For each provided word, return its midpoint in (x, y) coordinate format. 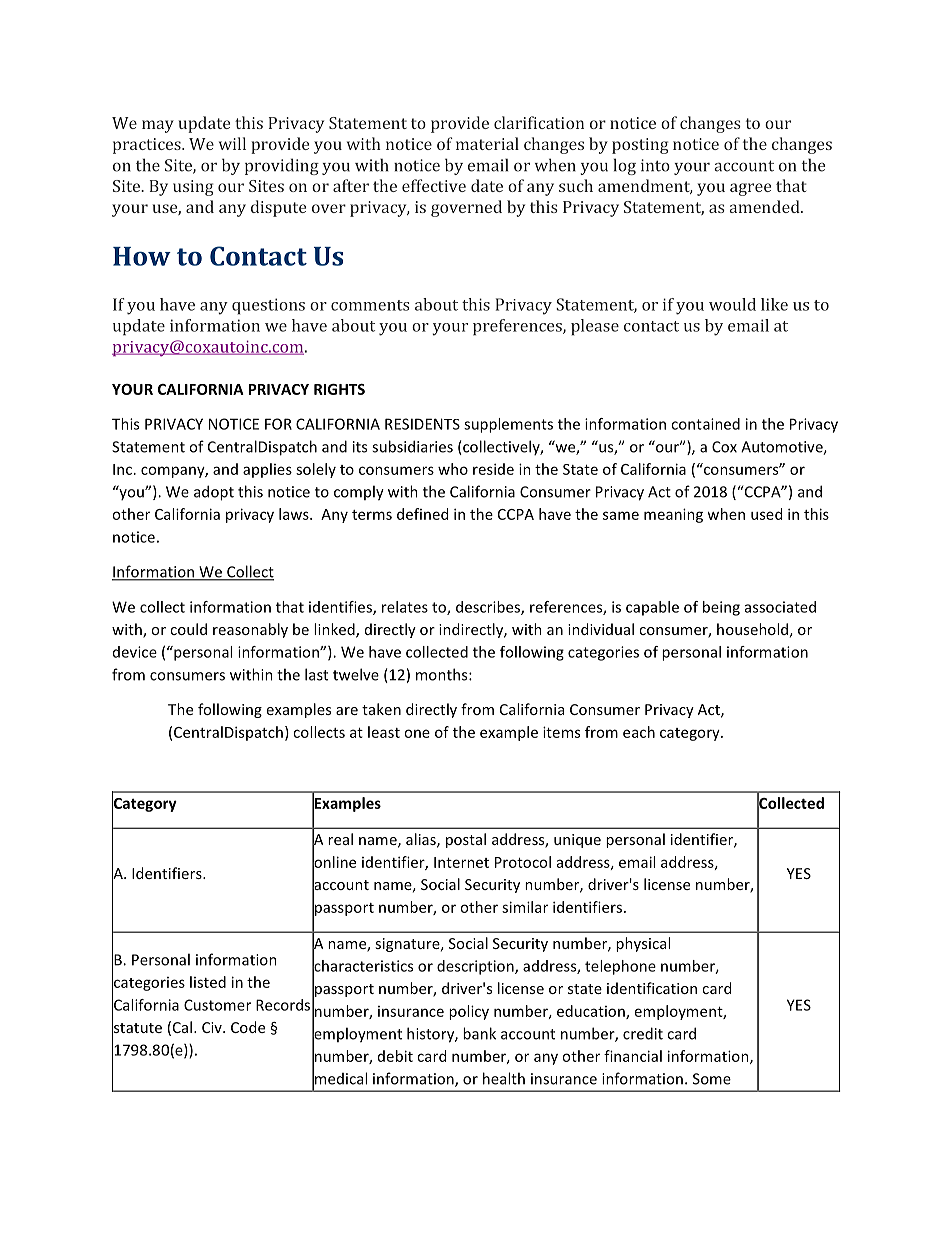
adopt (214, 493)
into (655, 165)
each (639, 732)
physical (643, 944)
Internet (461, 862)
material (487, 143)
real (340, 839)
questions (268, 306)
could (188, 629)
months (443, 674)
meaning (673, 515)
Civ (213, 1027)
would (732, 304)
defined (422, 514)
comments (370, 305)
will (232, 143)
